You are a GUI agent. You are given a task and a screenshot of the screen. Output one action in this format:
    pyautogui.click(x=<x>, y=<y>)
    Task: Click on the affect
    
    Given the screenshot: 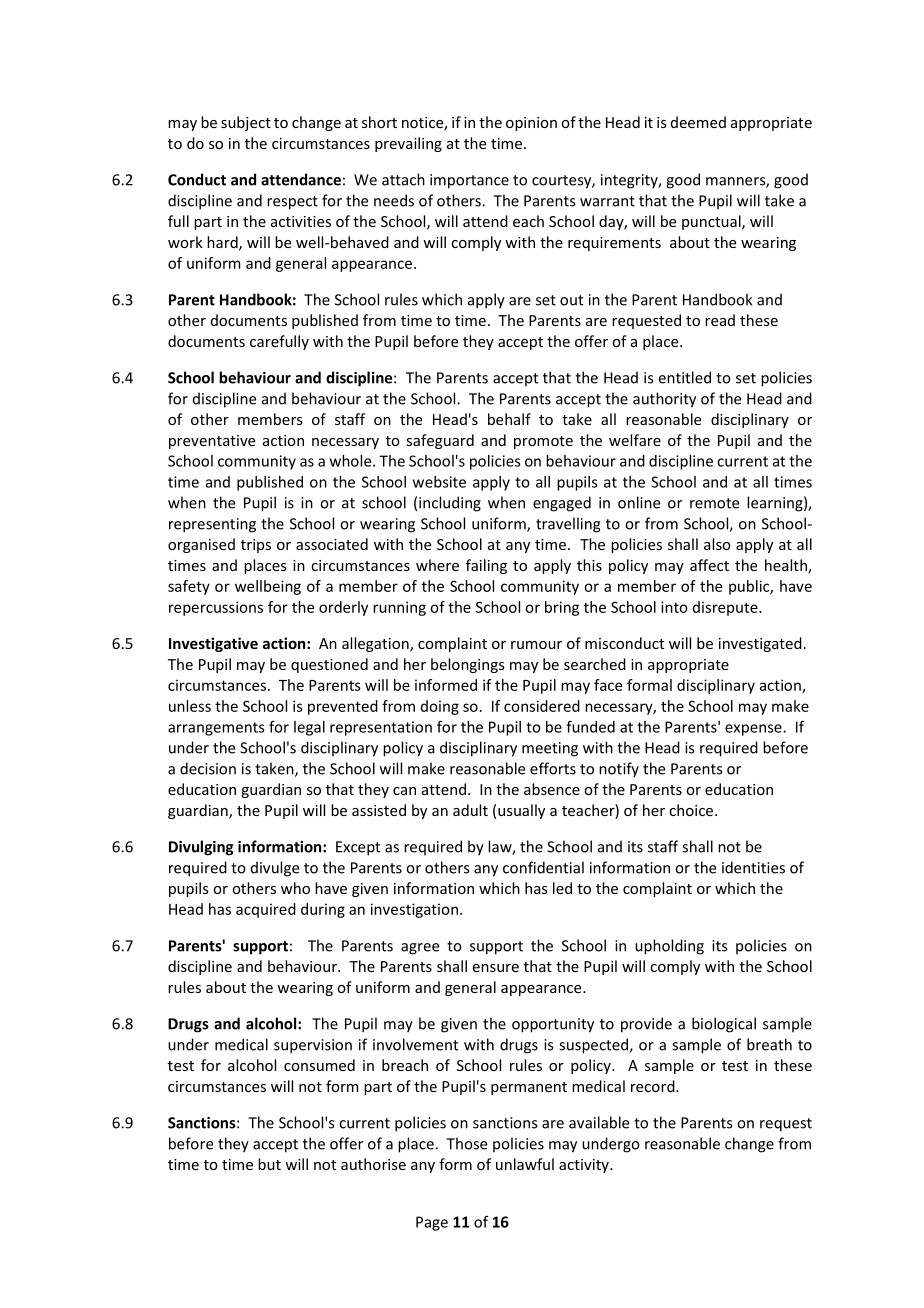 What is the action you would take?
    pyautogui.click(x=709, y=565)
